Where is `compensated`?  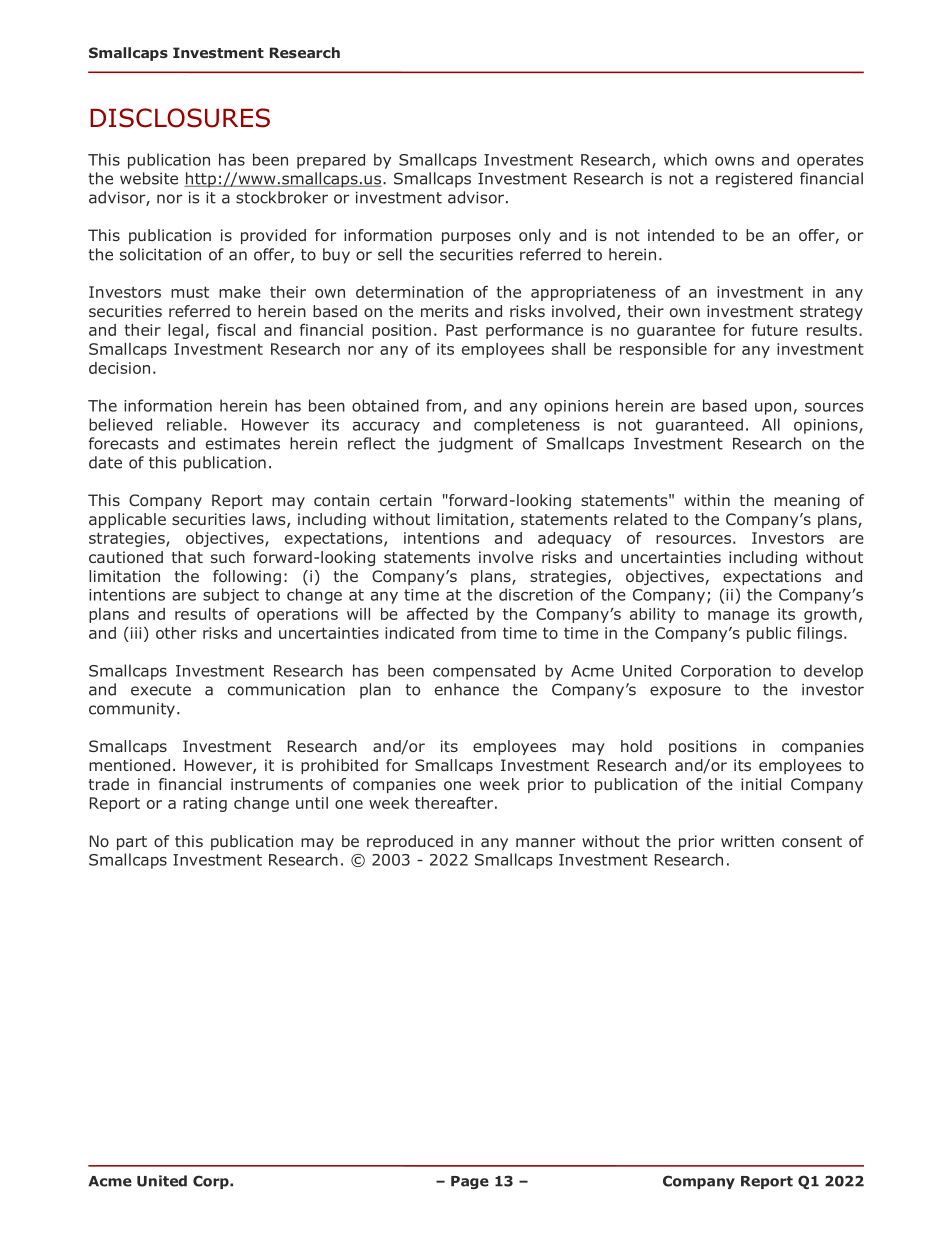 compensated is located at coordinates (484, 672).
